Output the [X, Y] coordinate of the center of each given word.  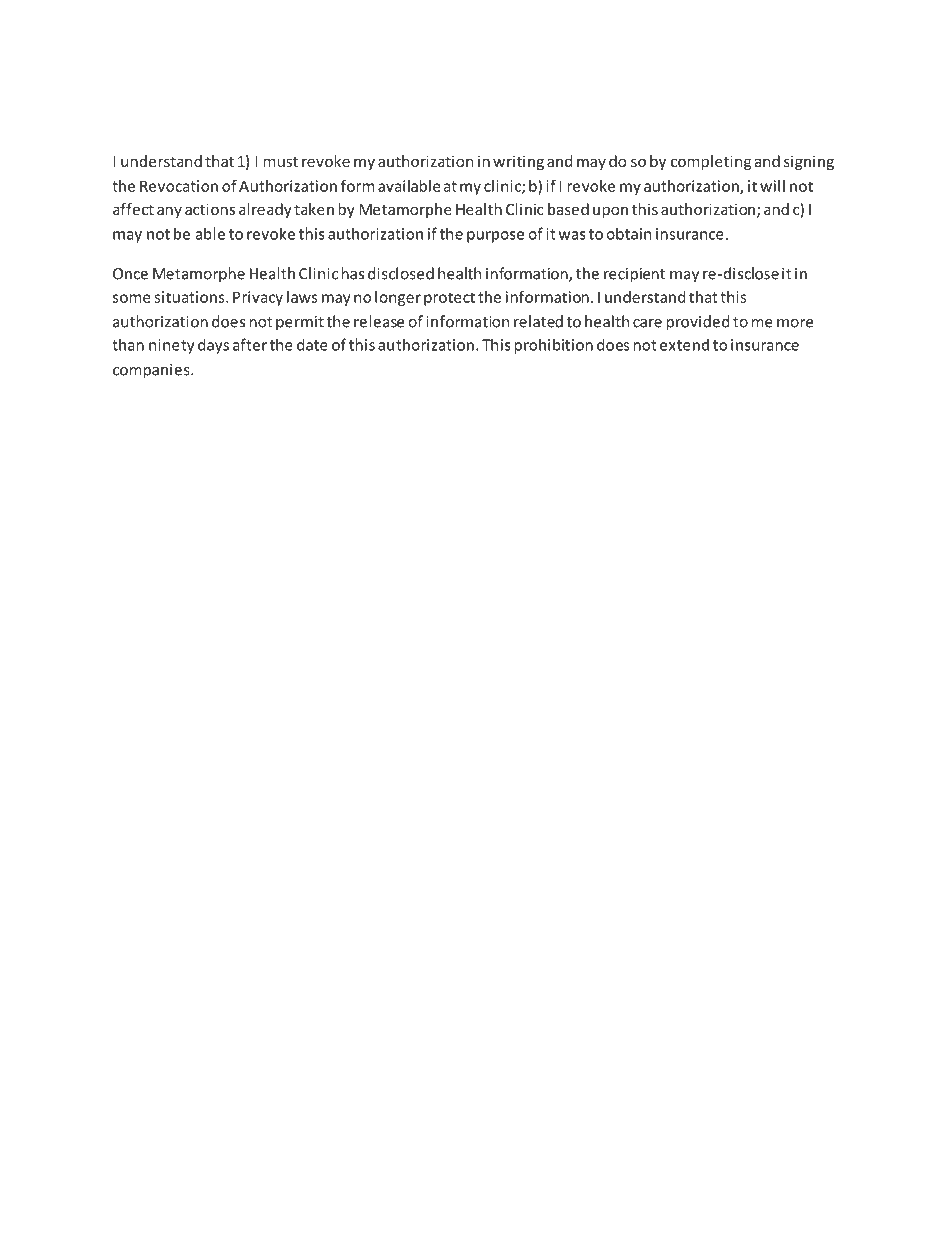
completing [711, 162]
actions [210, 209]
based [568, 209]
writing [518, 162]
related [538, 321]
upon [610, 212]
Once [130, 274]
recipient [634, 275]
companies [152, 371]
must [281, 162]
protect [449, 299]
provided [698, 323]
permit [300, 323]
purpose [495, 237]
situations [190, 297]
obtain [628, 233]
